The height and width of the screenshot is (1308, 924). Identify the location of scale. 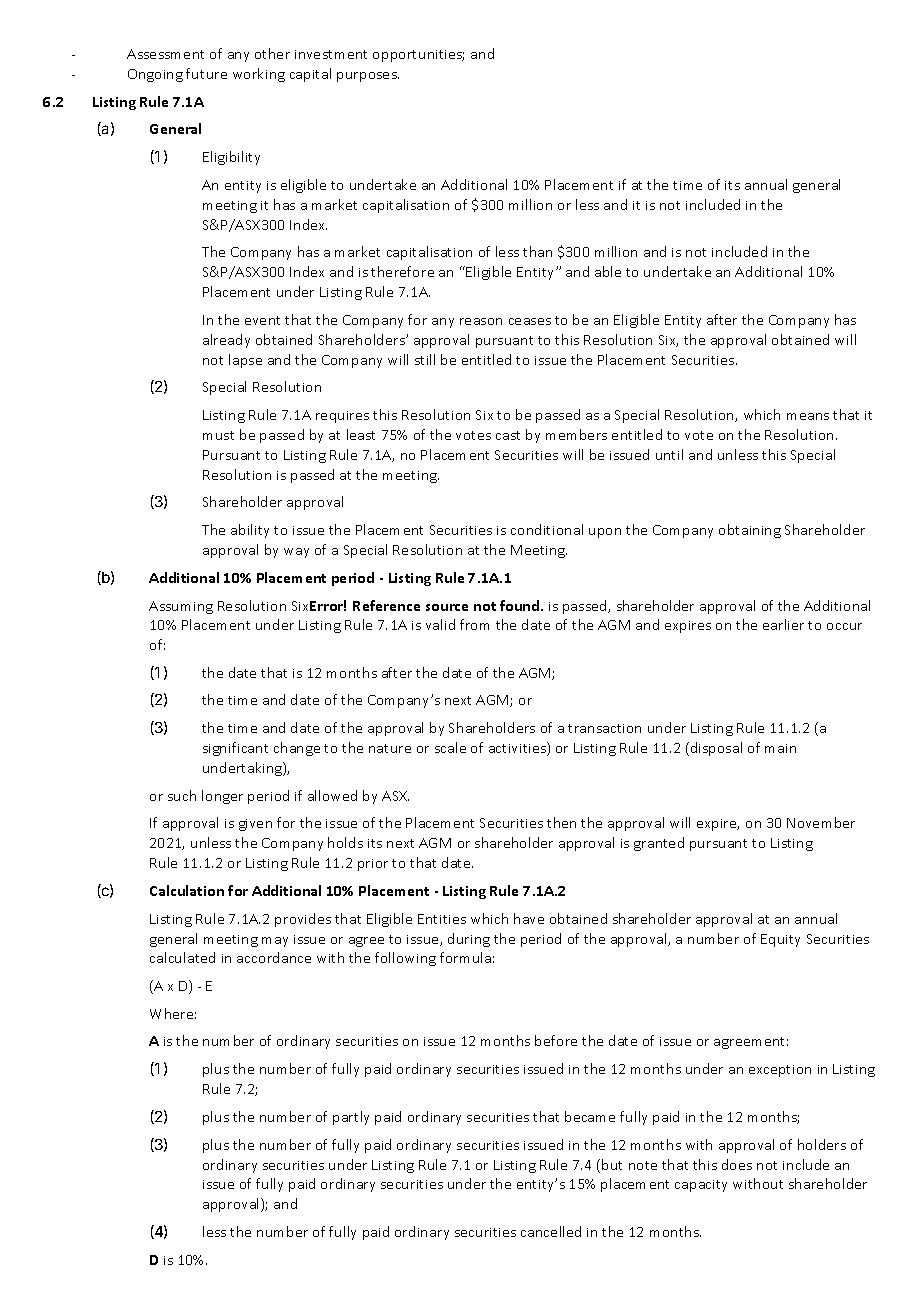
(450, 747).
